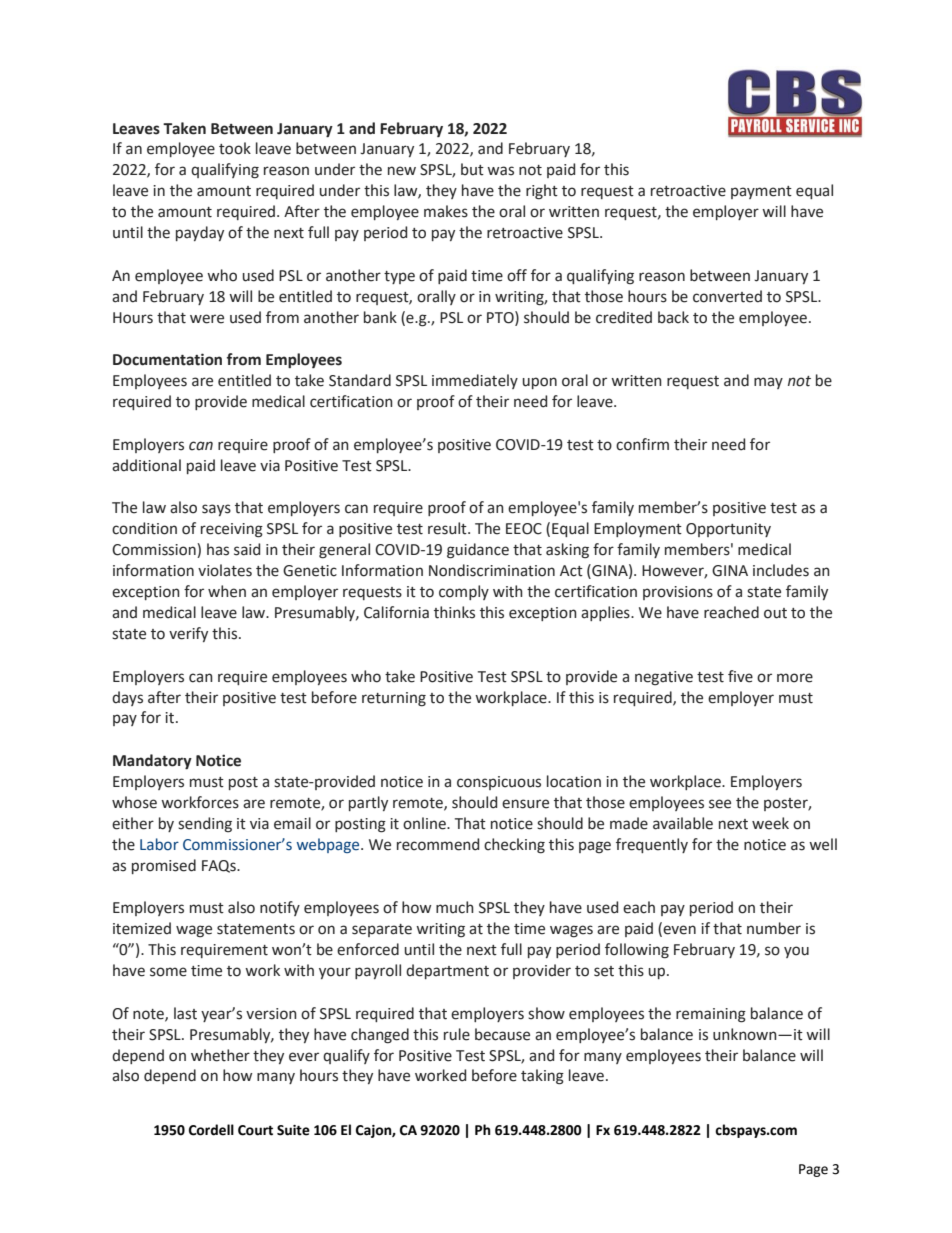 The height and width of the screenshot is (1233, 952). I want to click on thinks, so click(454, 612).
